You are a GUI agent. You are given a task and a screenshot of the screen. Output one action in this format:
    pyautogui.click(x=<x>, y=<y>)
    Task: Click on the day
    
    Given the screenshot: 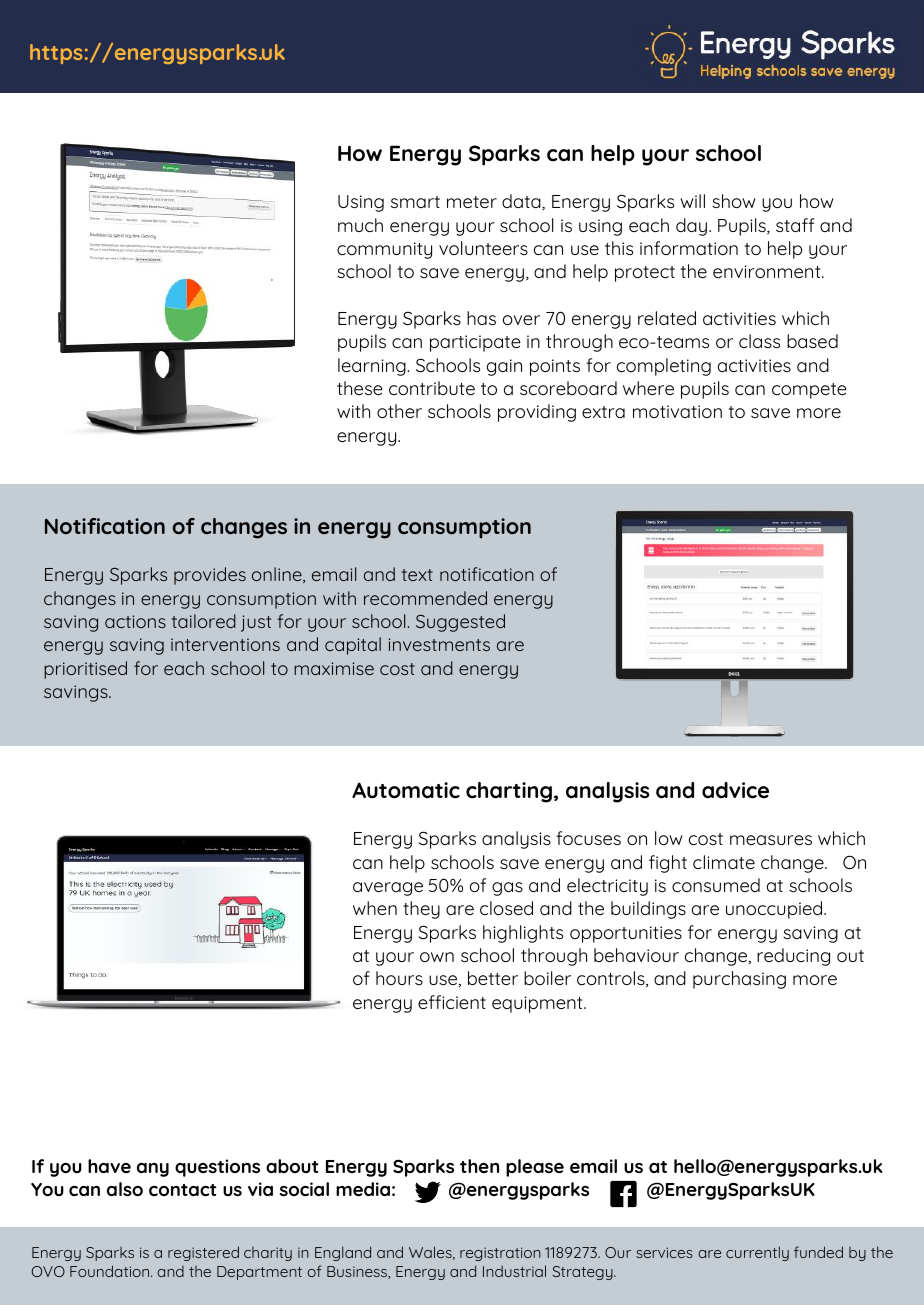 What is the action you would take?
    pyautogui.click(x=693, y=227)
